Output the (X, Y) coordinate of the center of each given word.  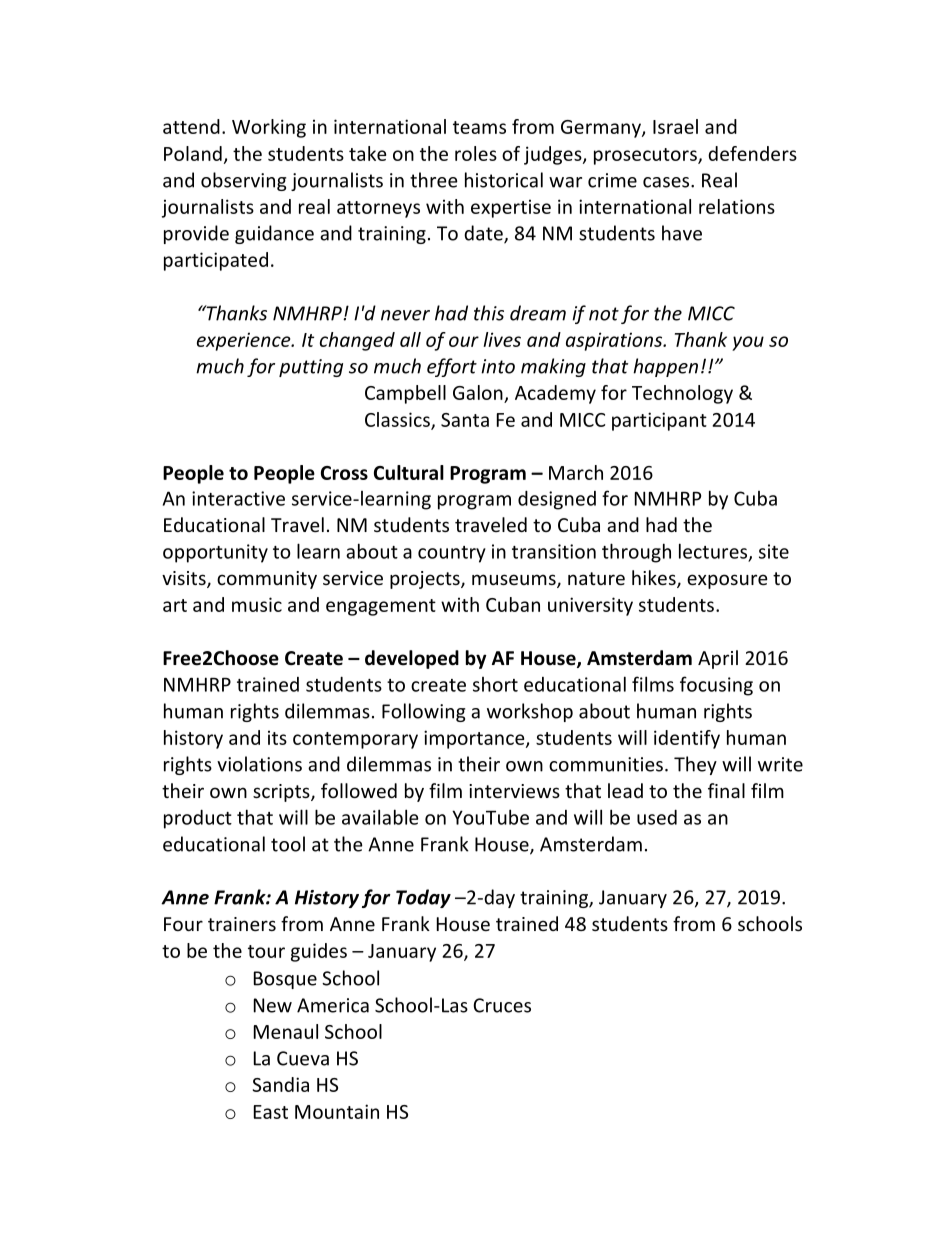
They (695, 765)
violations (259, 764)
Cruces (502, 1005)
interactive (238, 498)
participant (659, 421)
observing (243, 181)
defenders (752, 153)
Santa (465, 420)
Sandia (281, 1084)
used (657, 817)
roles (476, 153)
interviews (514, 791)
